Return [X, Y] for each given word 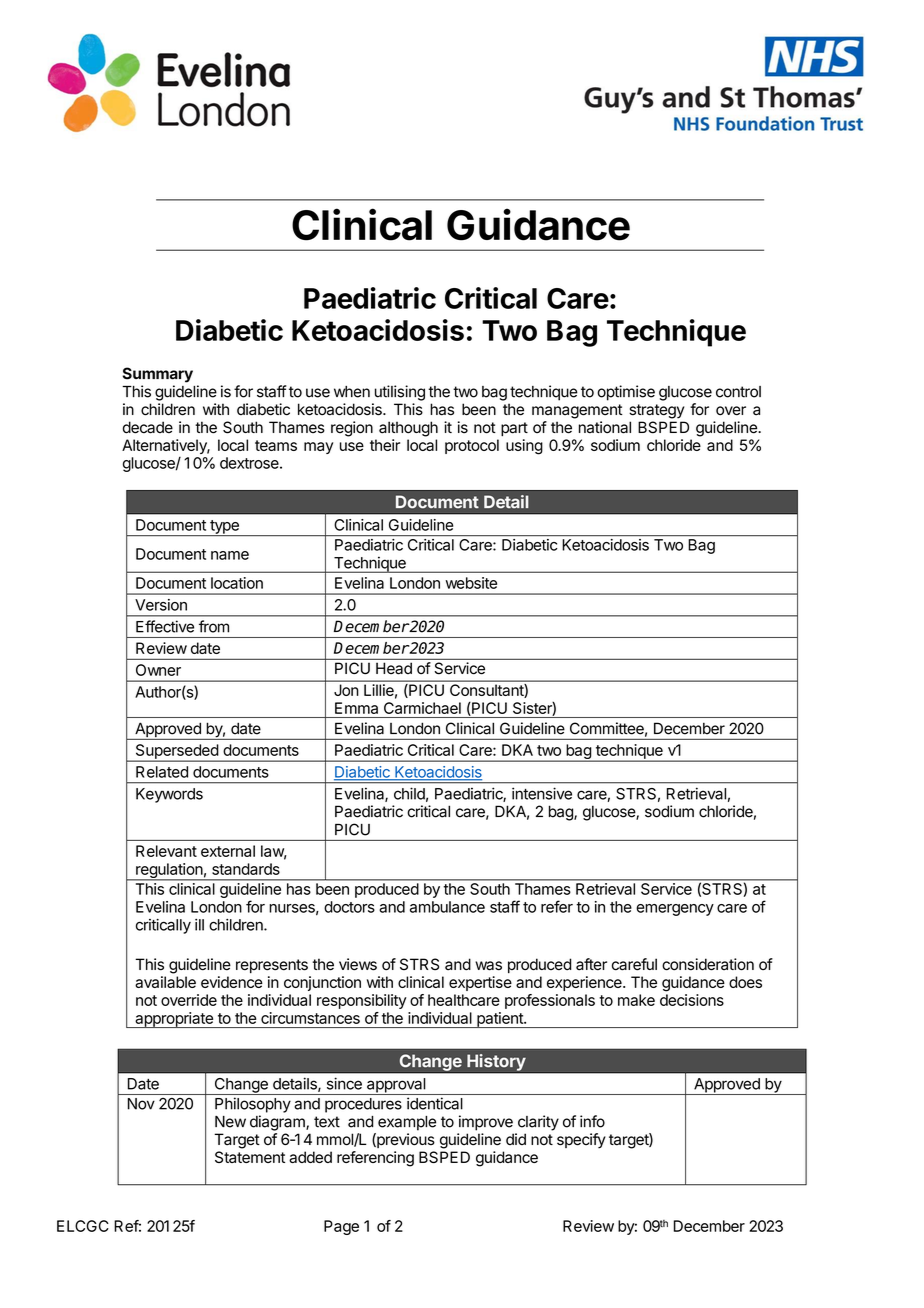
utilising [400, 393]
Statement [250, 1157]
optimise [626, 393]
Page [341, 1227]
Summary [157, 375]
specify [581, 1141]
